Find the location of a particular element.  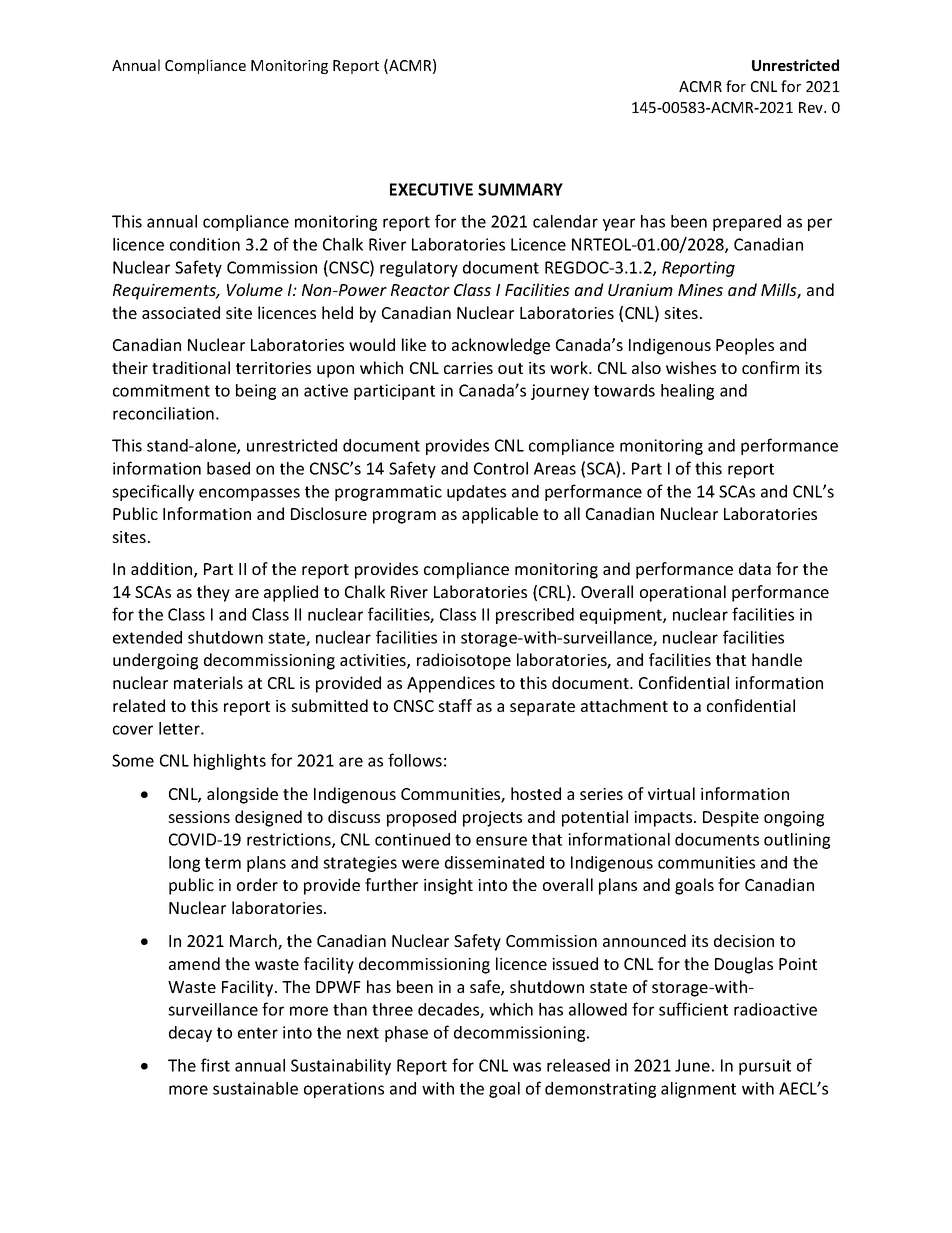

first is located at coordinates (215, 1065).
